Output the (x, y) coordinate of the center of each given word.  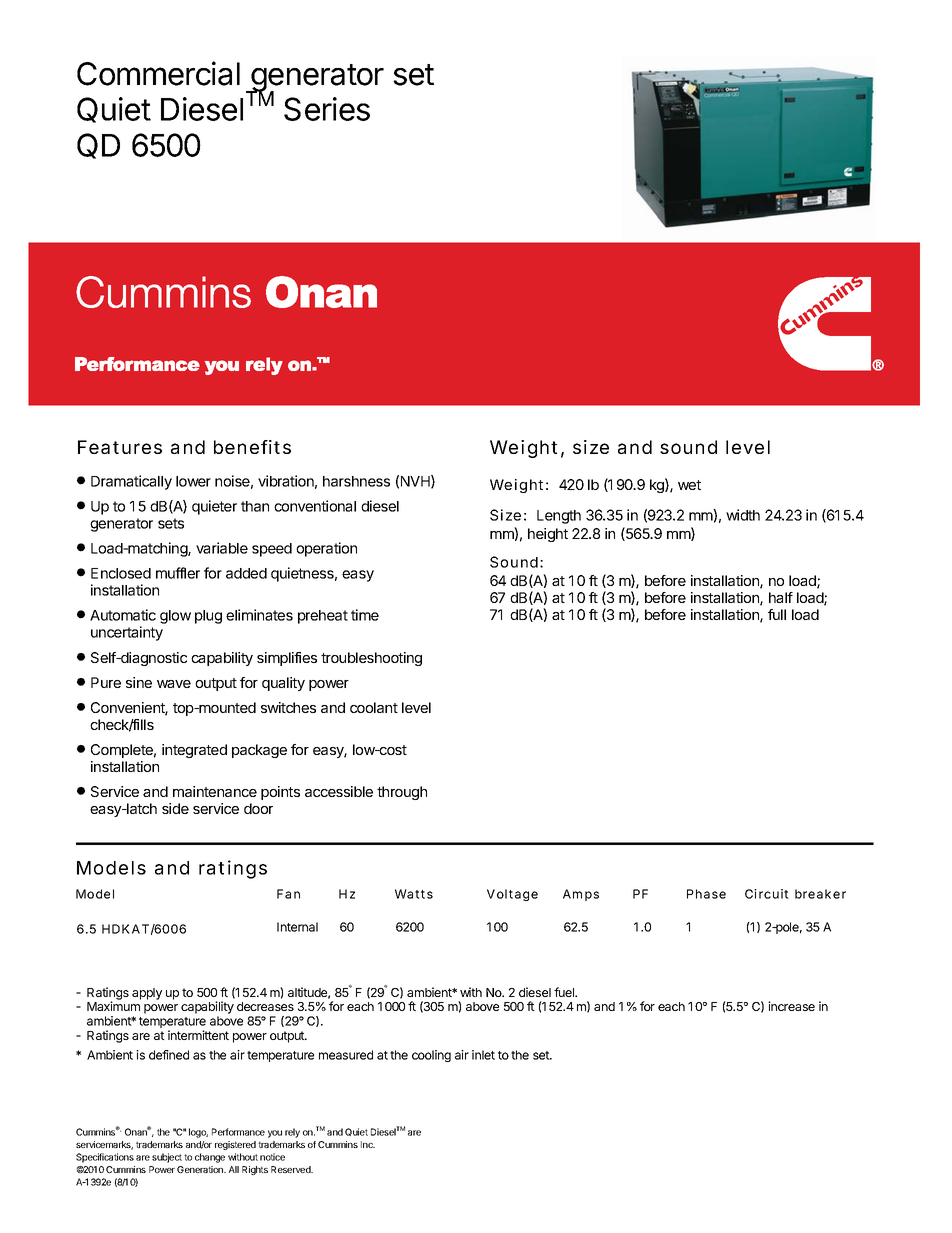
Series (327, 109)
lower (193, 481)
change (210, 1158)
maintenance (215, 791)
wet (689, 485)
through (402, 793)
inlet (483, 1055)
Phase (706, 894)
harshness (356, 481)
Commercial (158, 73)
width (743, 515)
